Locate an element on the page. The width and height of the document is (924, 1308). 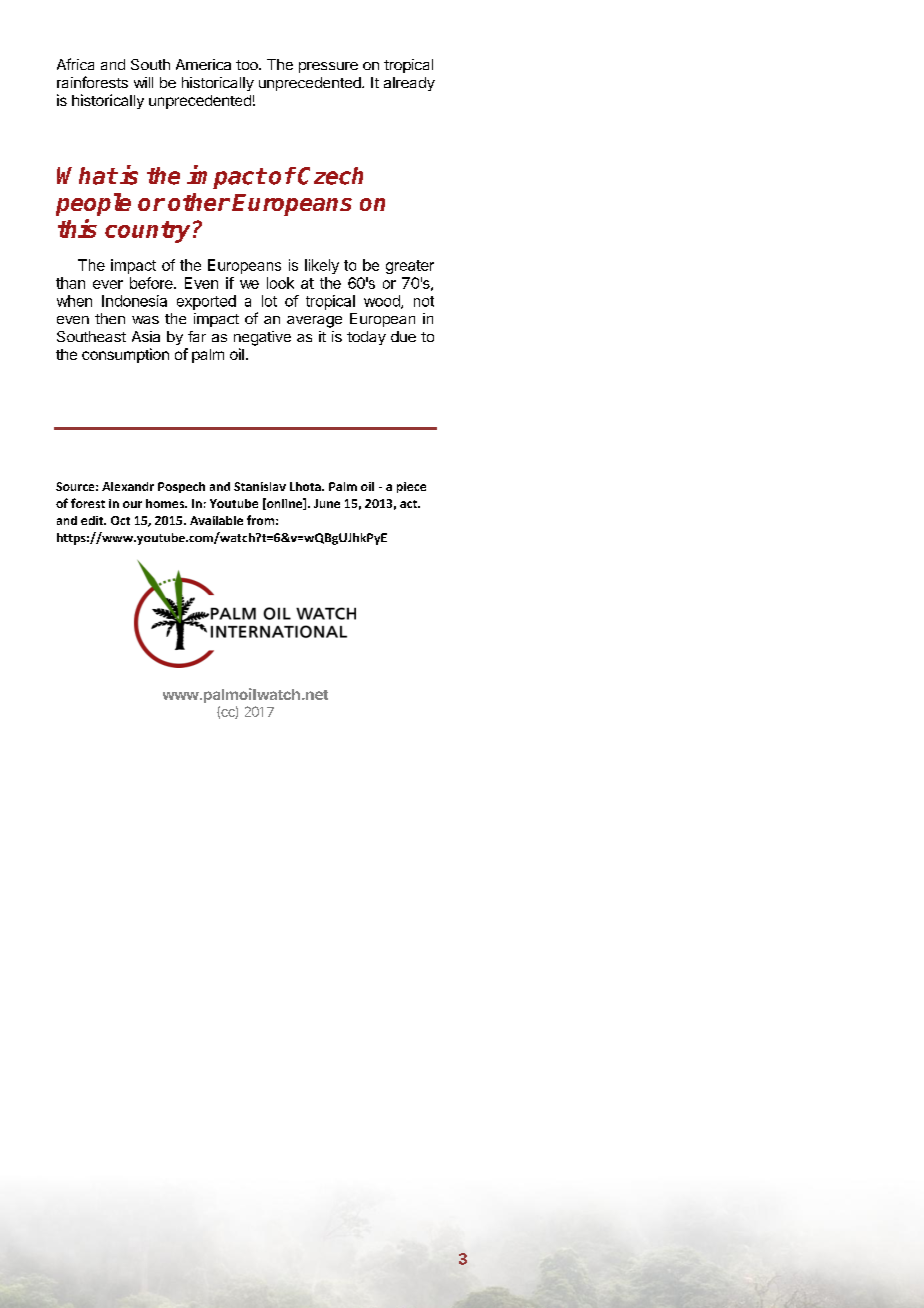
ever is located at coordinates (108, 284).
